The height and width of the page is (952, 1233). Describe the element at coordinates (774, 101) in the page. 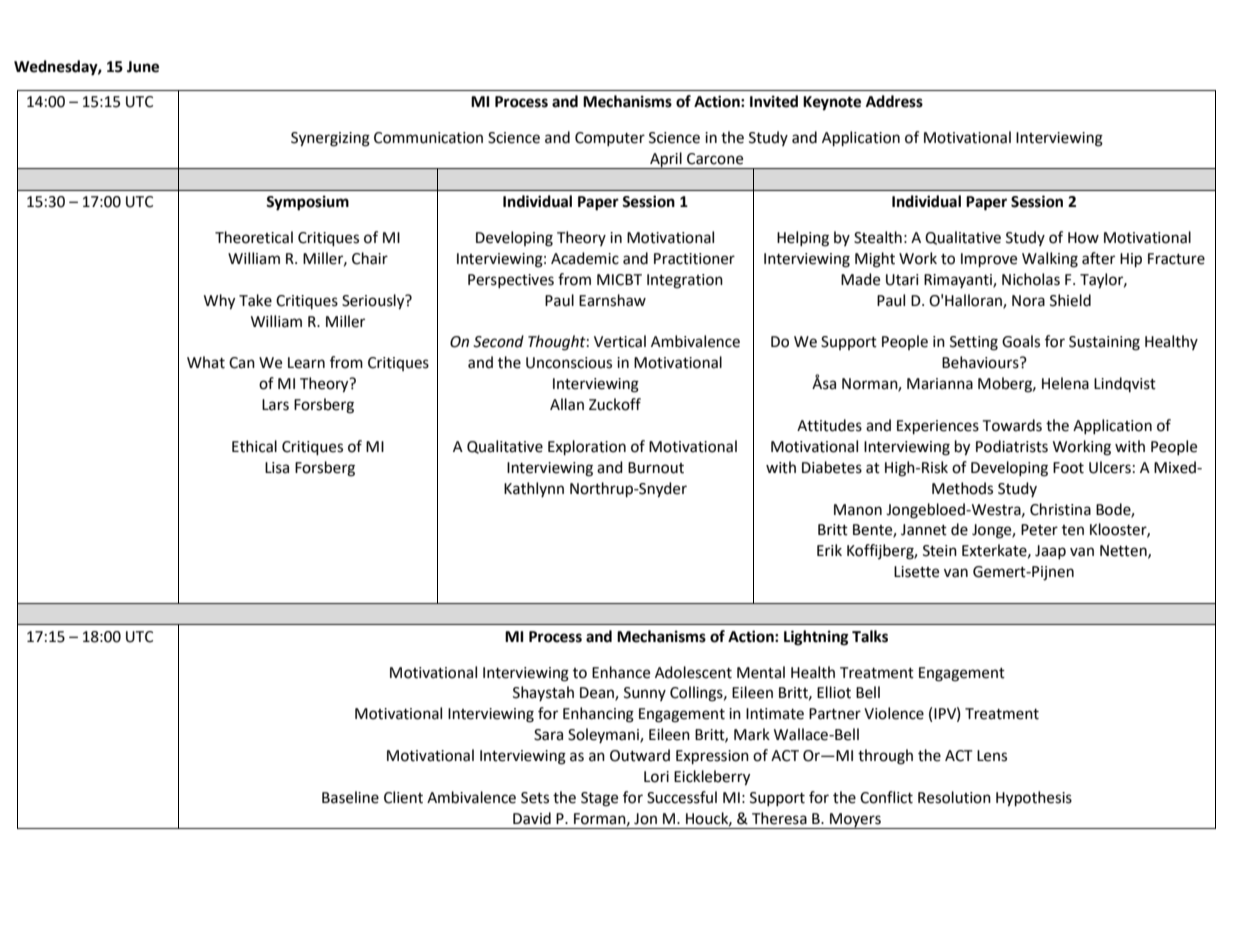

I see `Invited` at that location.
